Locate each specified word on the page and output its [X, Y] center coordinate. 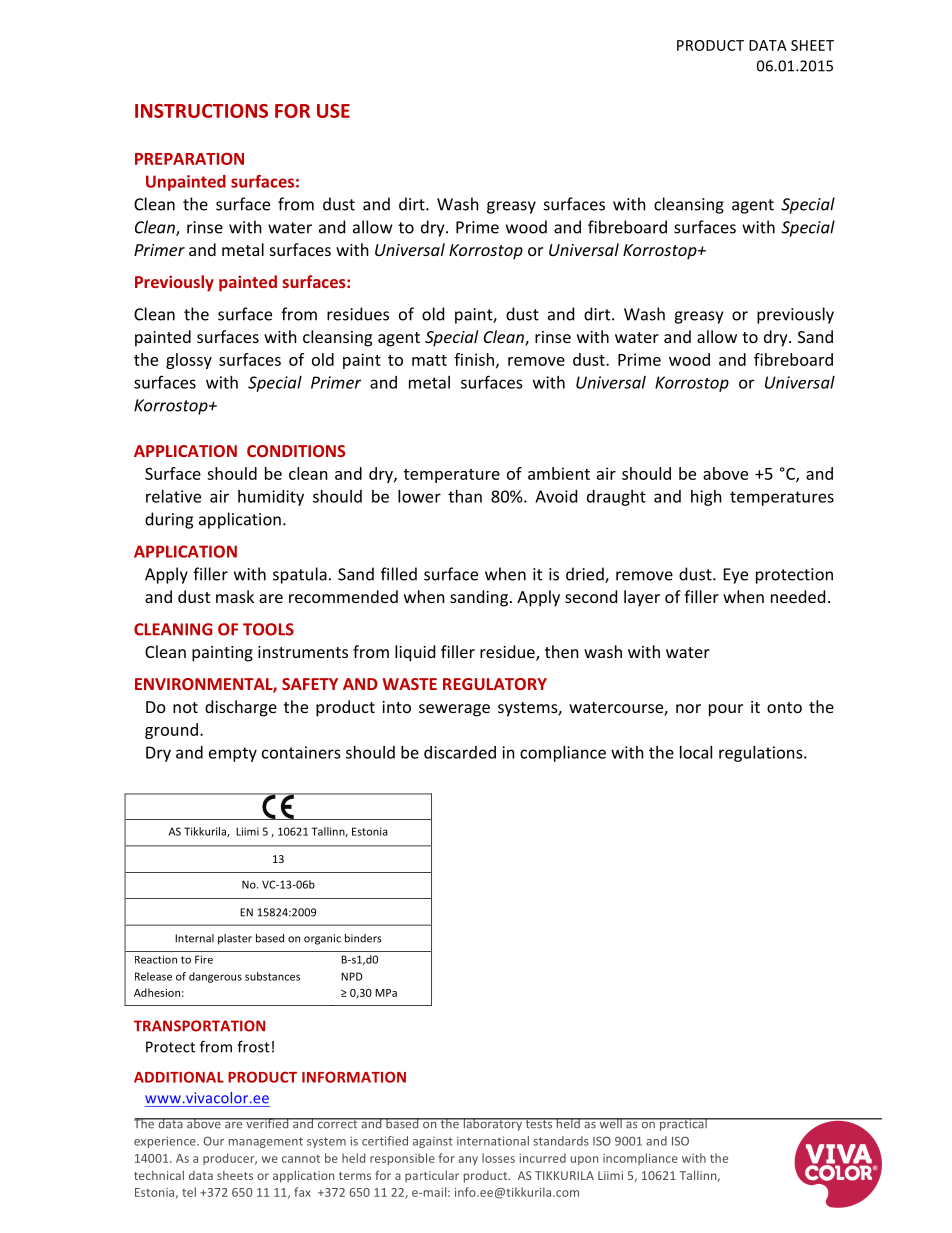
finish [474, 359]
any [468, 1160]
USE [333, 111]
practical [683, 1124]
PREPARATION [189, 159]
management [266, 1142]
